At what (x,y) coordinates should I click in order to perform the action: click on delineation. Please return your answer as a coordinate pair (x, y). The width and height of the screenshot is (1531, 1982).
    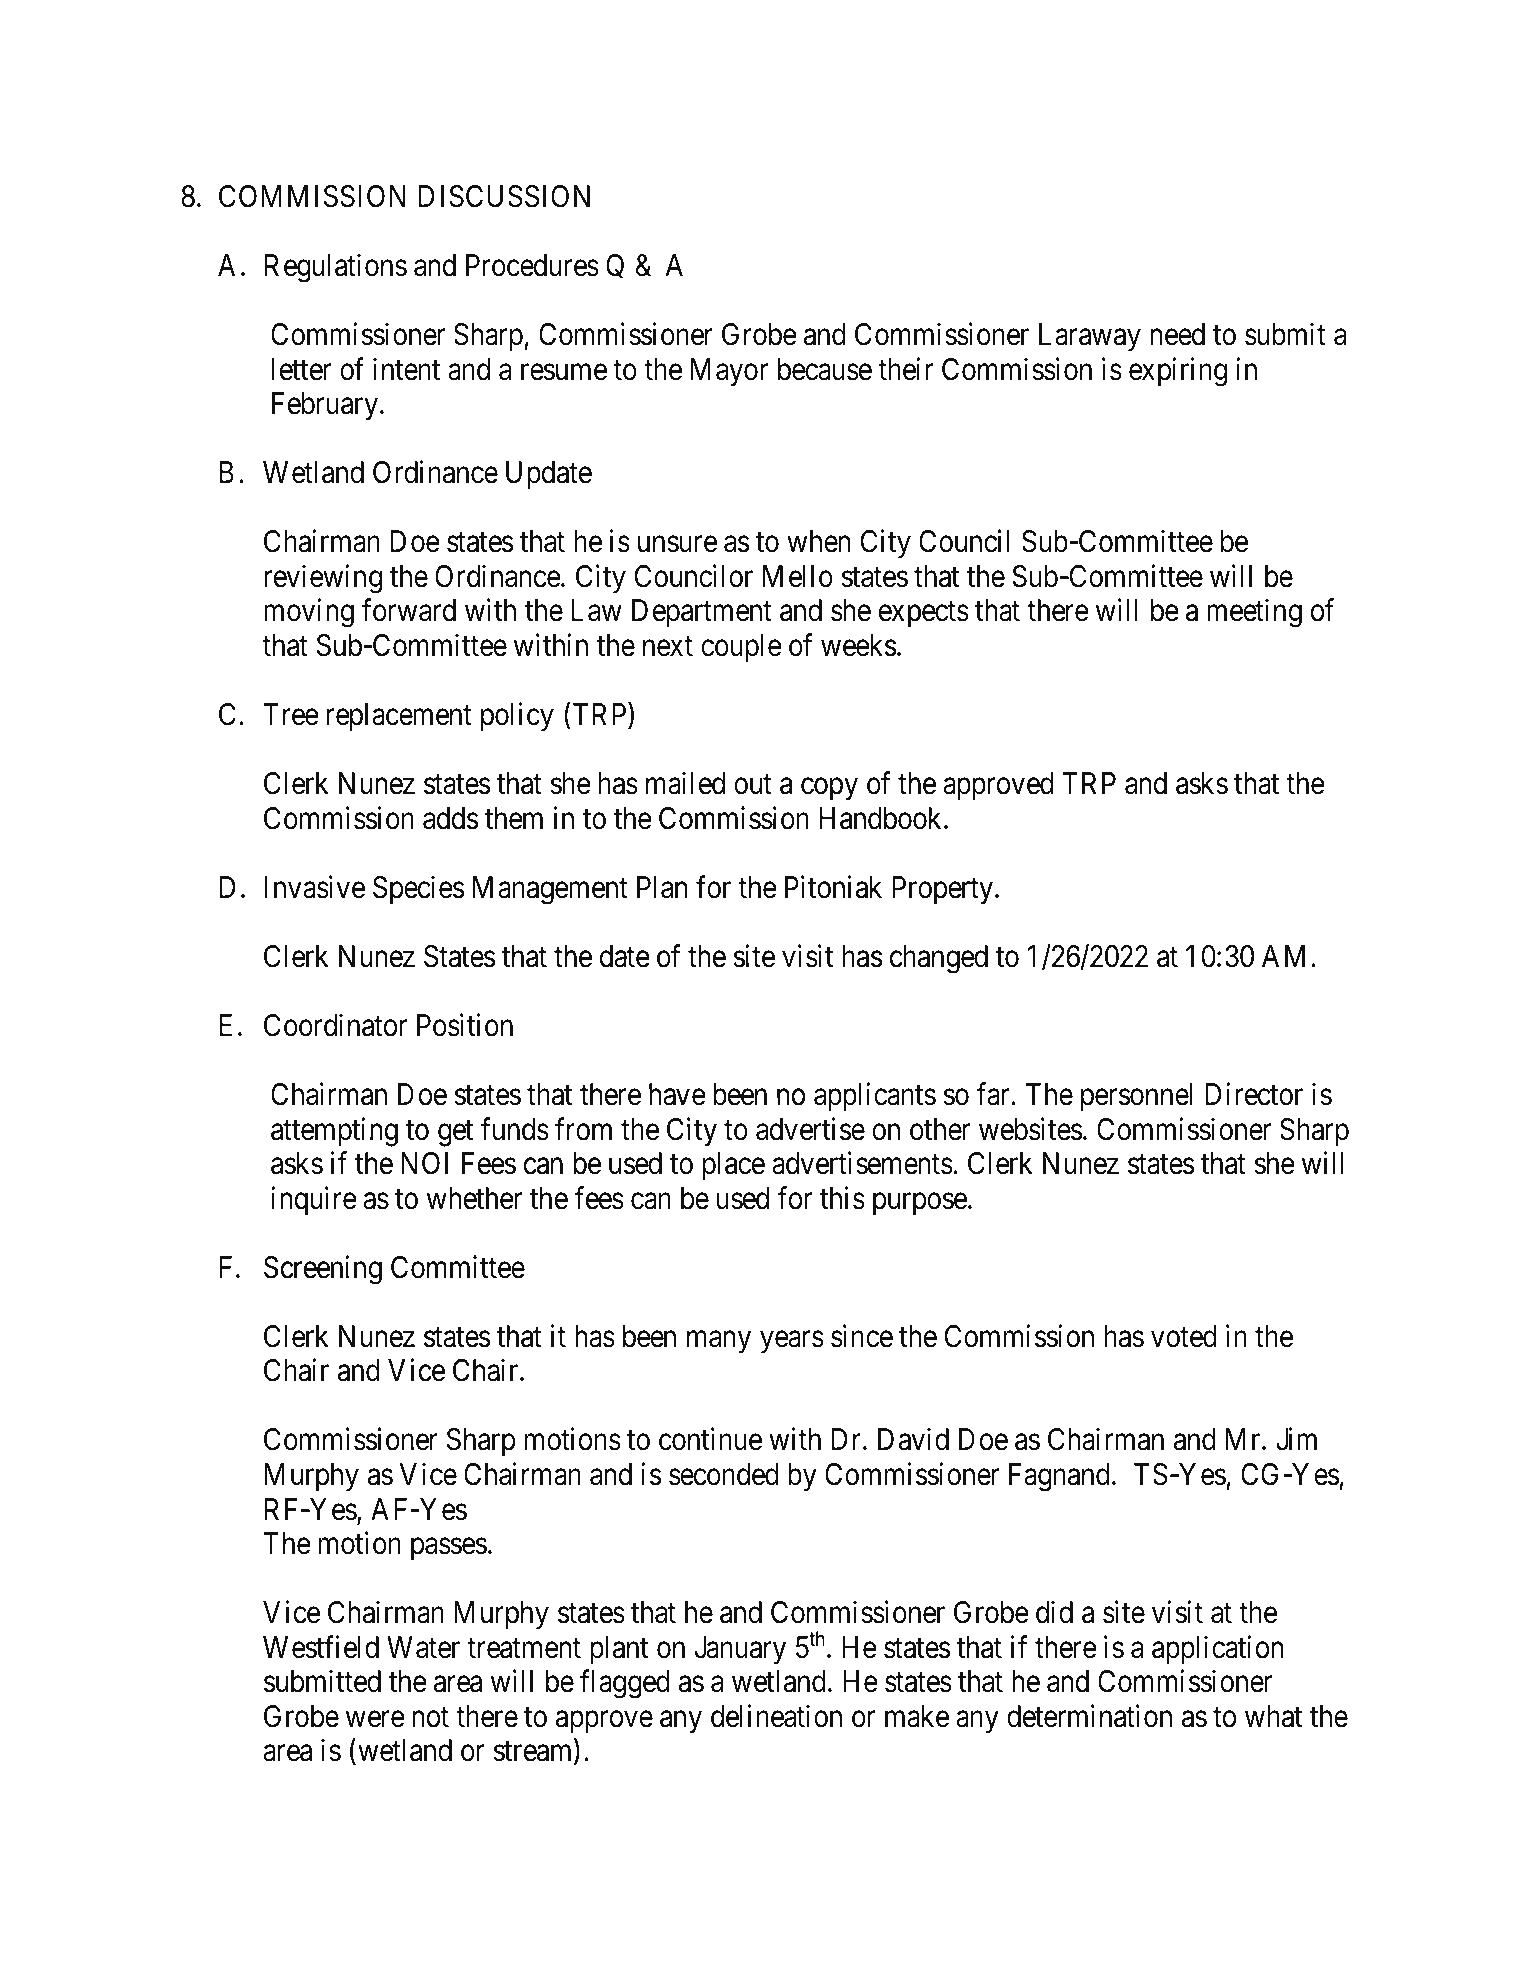
    Looking at the image, I should click on (776, 1716).
